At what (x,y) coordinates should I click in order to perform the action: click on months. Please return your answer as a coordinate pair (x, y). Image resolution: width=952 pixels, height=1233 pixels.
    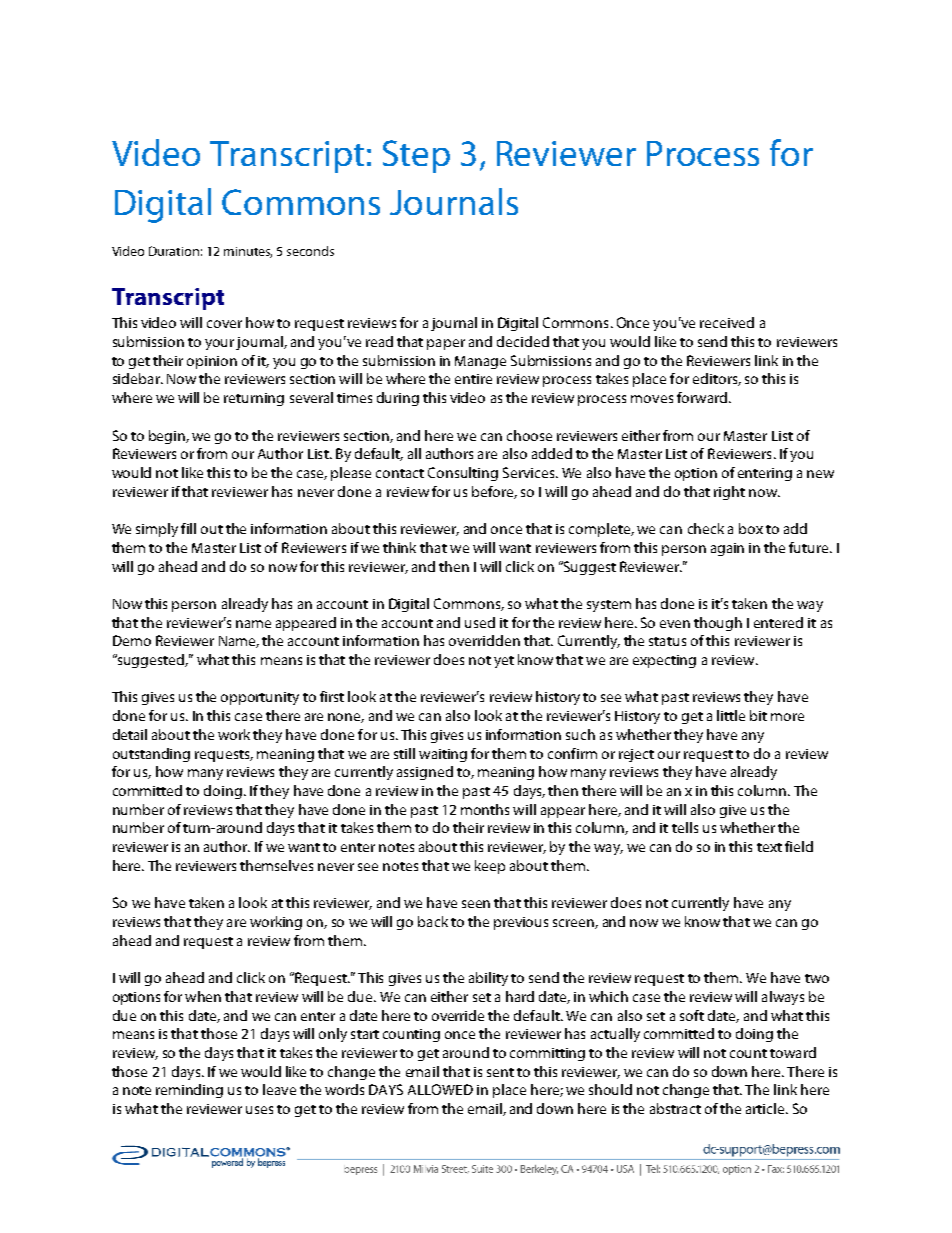
    Looking at the image, I should click on (485, 809).
